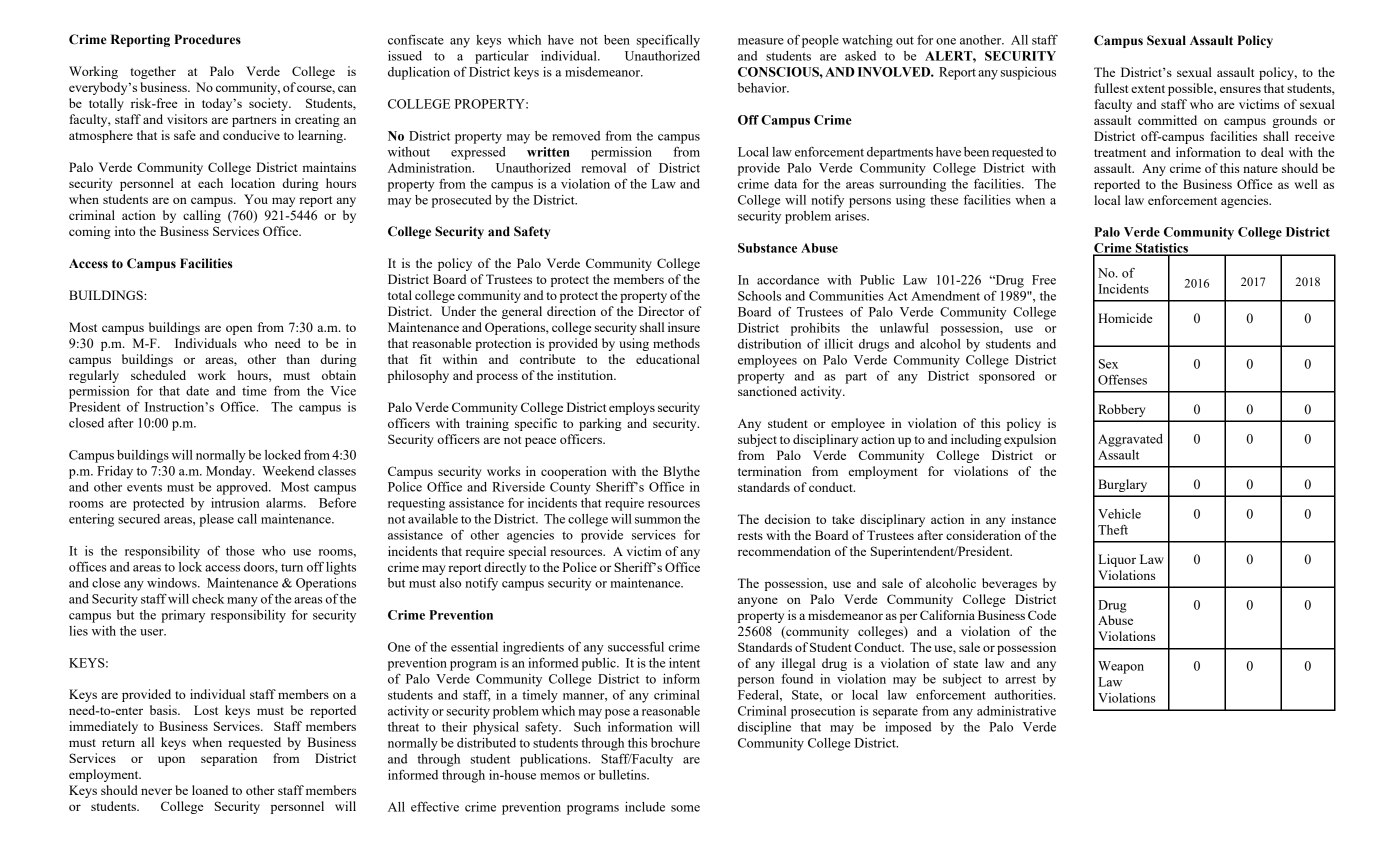  Describe the element at coordinates (207, 39) in the document. I see `Procedures` at that location.
